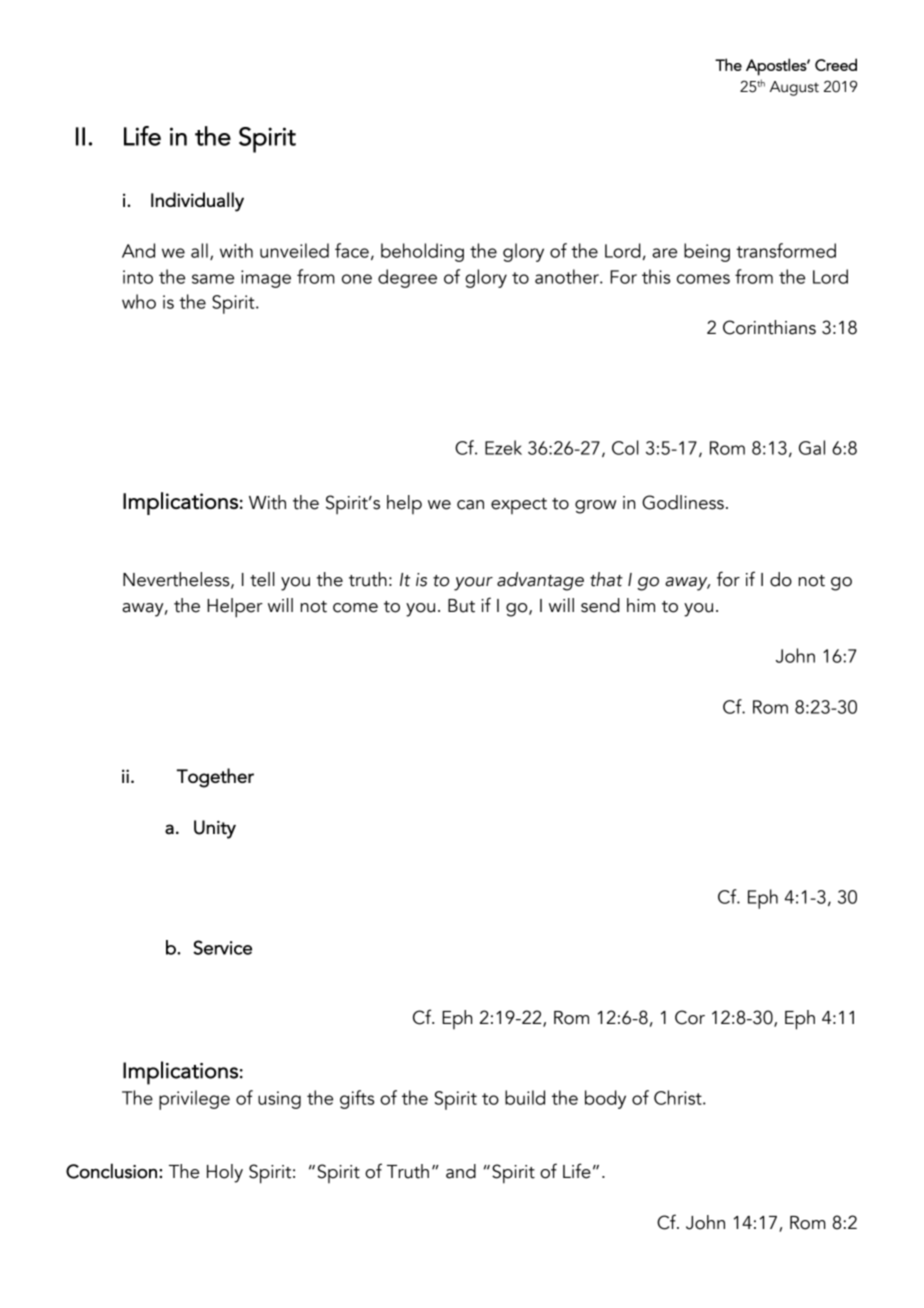  What do you see at coordinates (422, 252) in the screenshot?
I see `beholding` at bounding box center [422, 252].
